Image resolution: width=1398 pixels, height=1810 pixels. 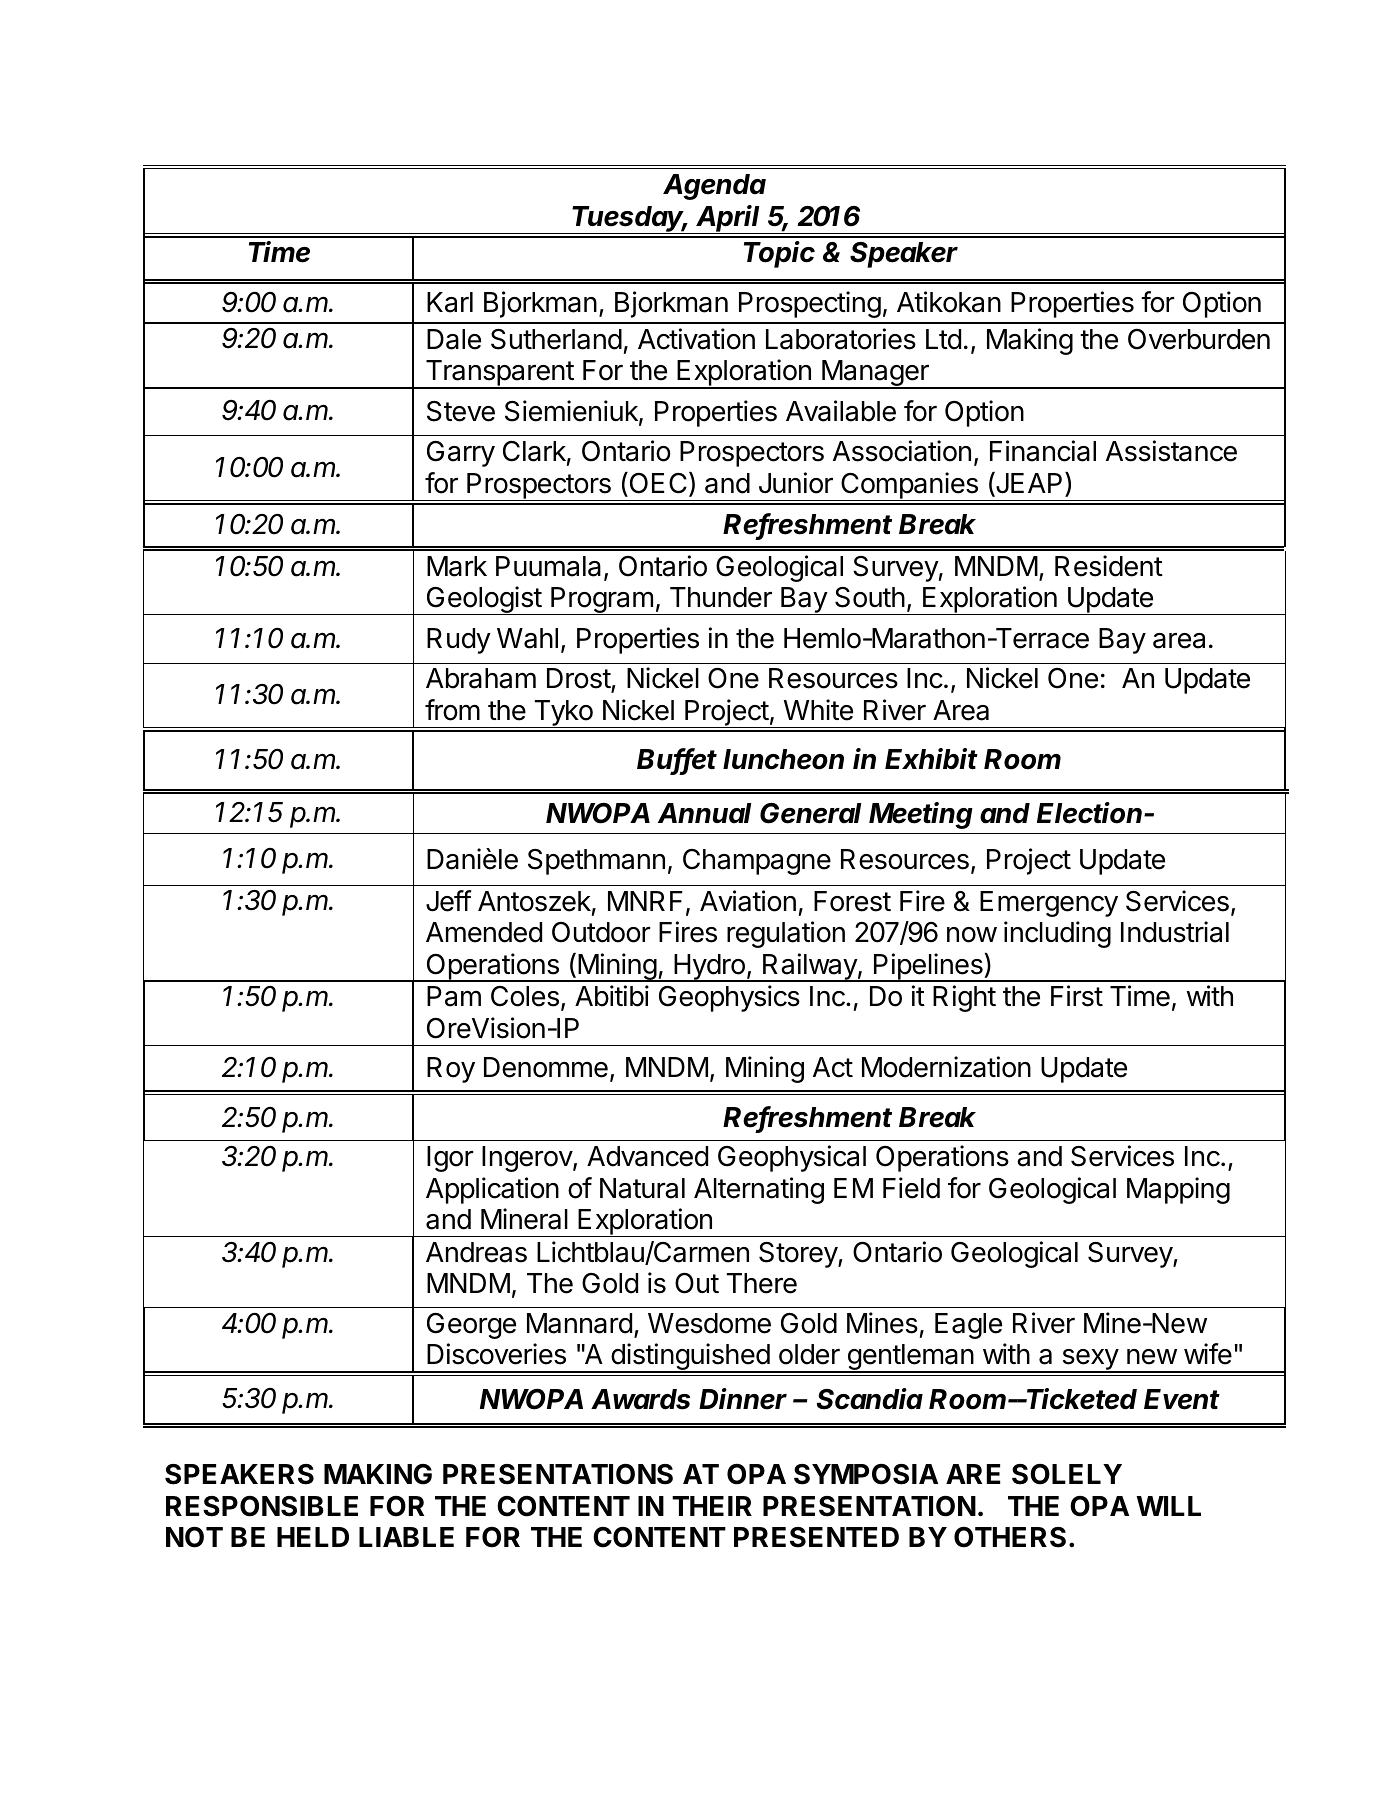 I want to click on THEIR, so click(x=712, y=1506).
